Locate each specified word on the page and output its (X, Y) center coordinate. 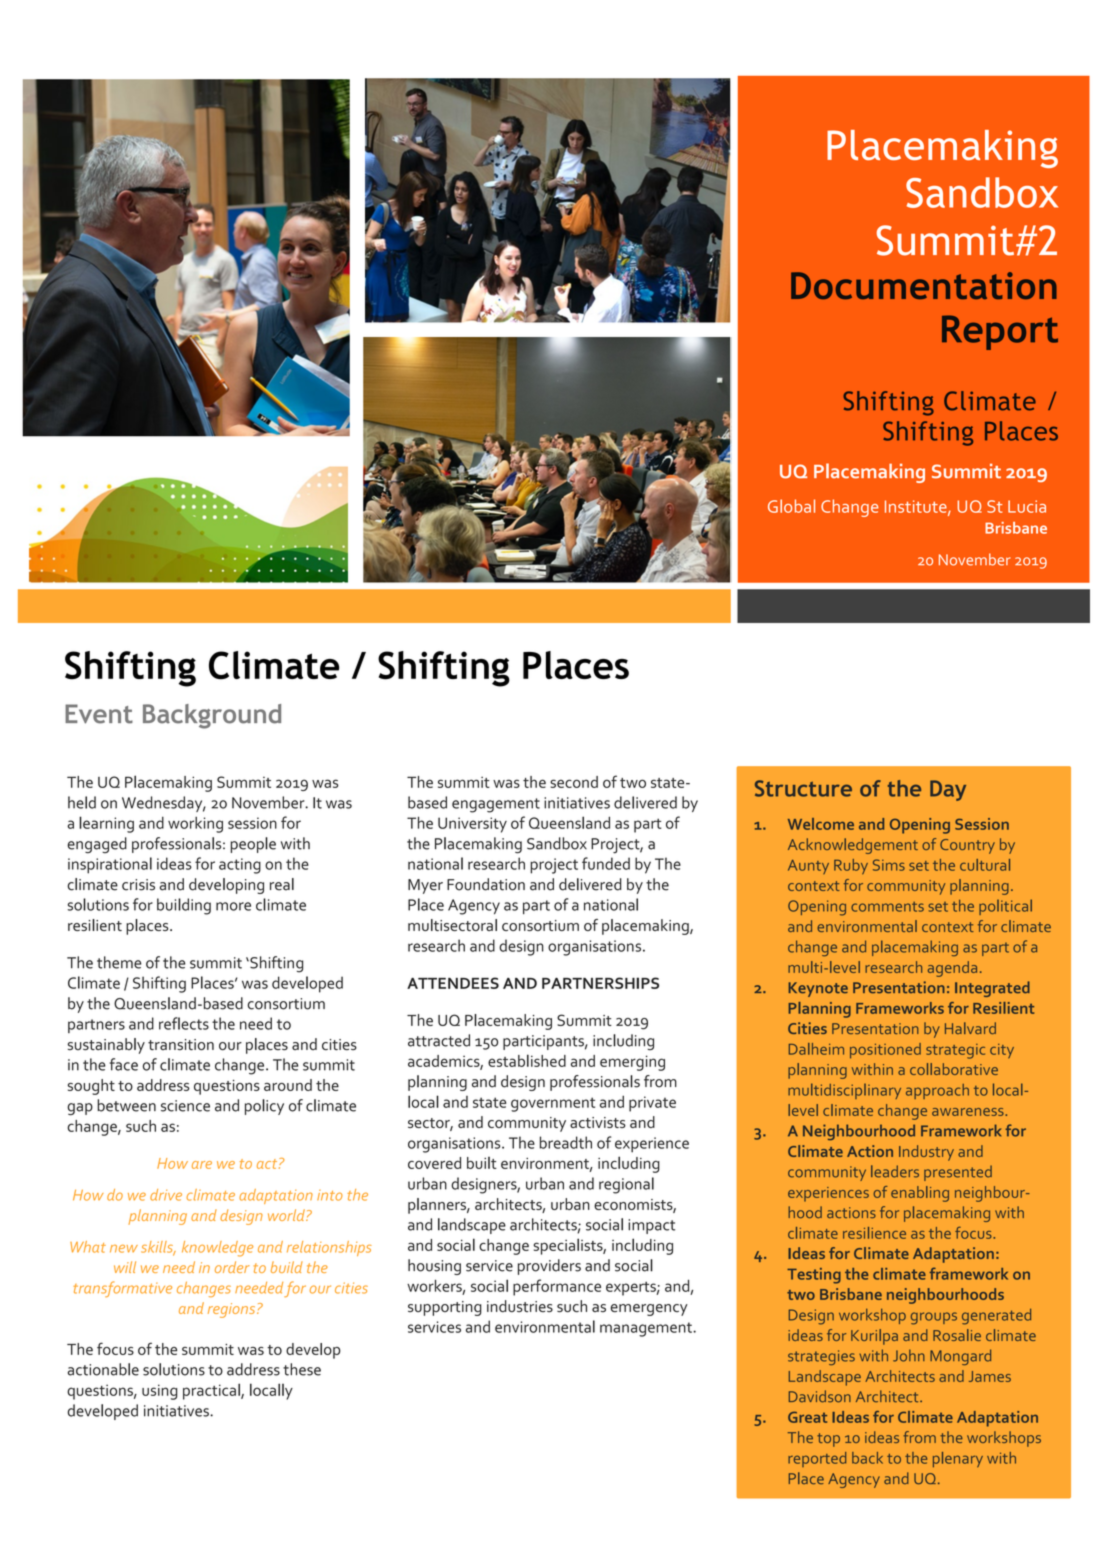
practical (212, 1391)
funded (606, 863)
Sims (889, 865)
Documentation (924, 285)
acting (240, 866)
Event (99, 714)
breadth (566, 1142)
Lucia (1027, 506)
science (185, 1106)
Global (791, 506)
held (82, 802)
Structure (803, 788)
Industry (926, 1153)
